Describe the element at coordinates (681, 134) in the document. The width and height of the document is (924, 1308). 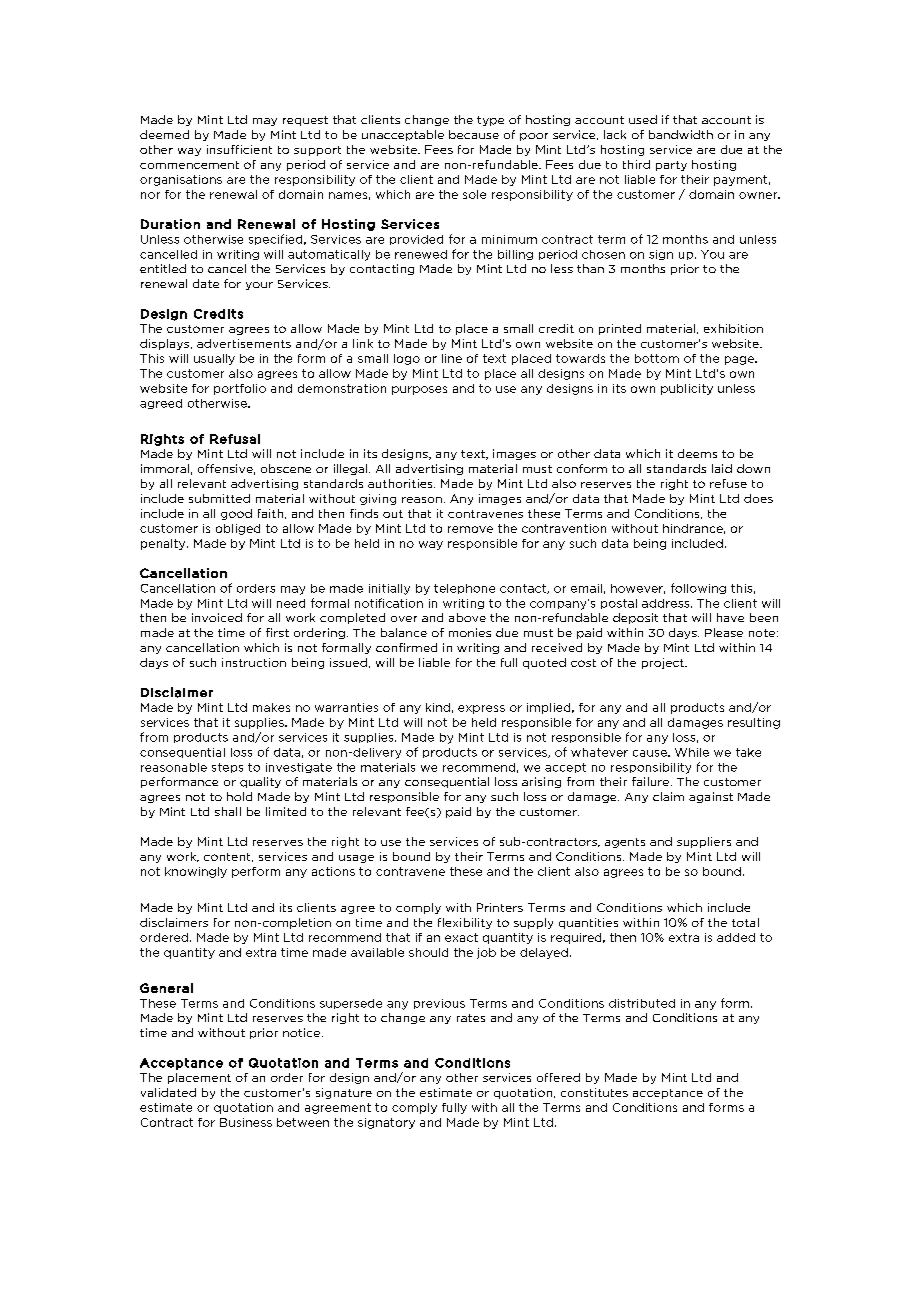
I see `bandwidth` at that location.
